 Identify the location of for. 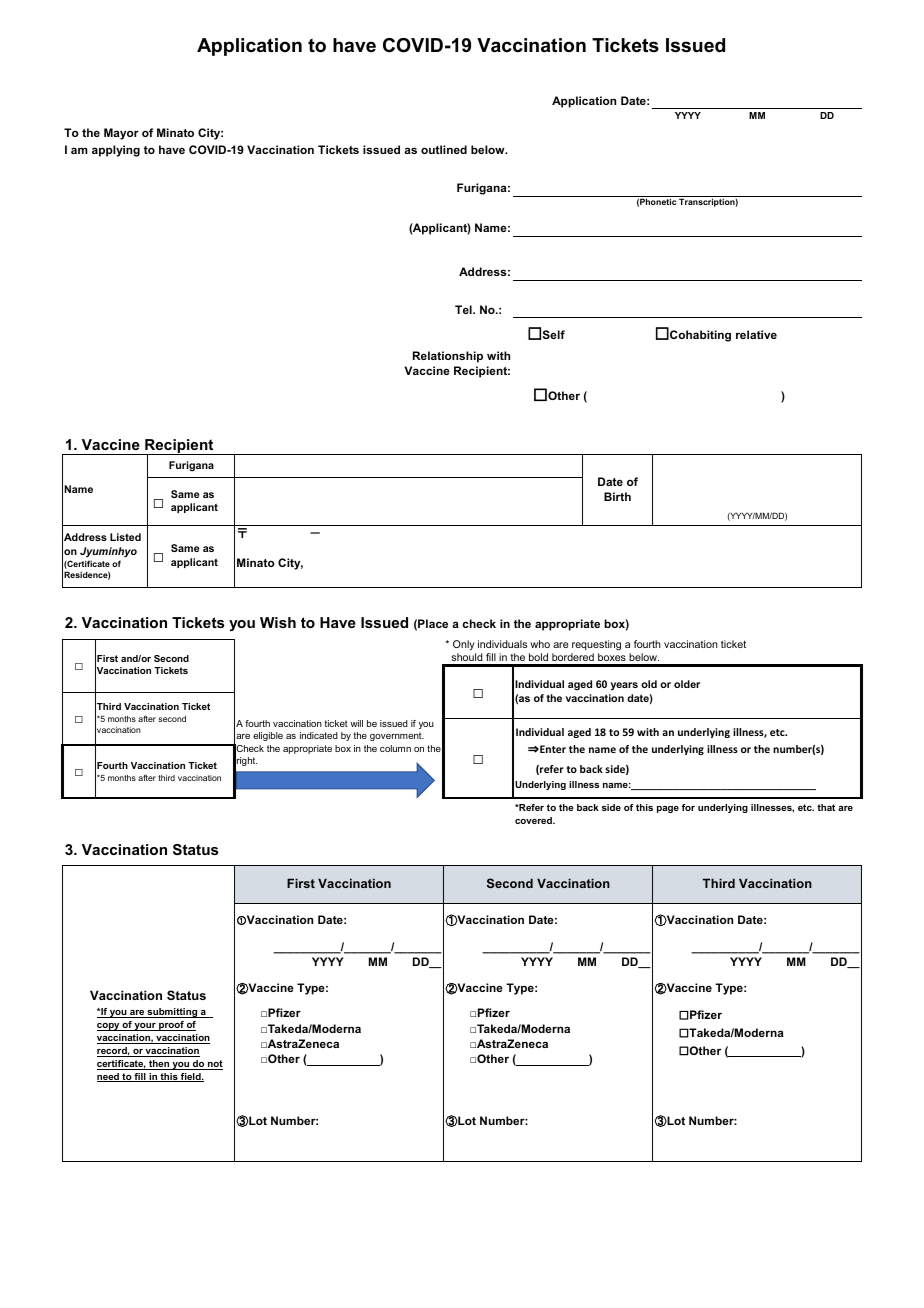
(688, 807).
